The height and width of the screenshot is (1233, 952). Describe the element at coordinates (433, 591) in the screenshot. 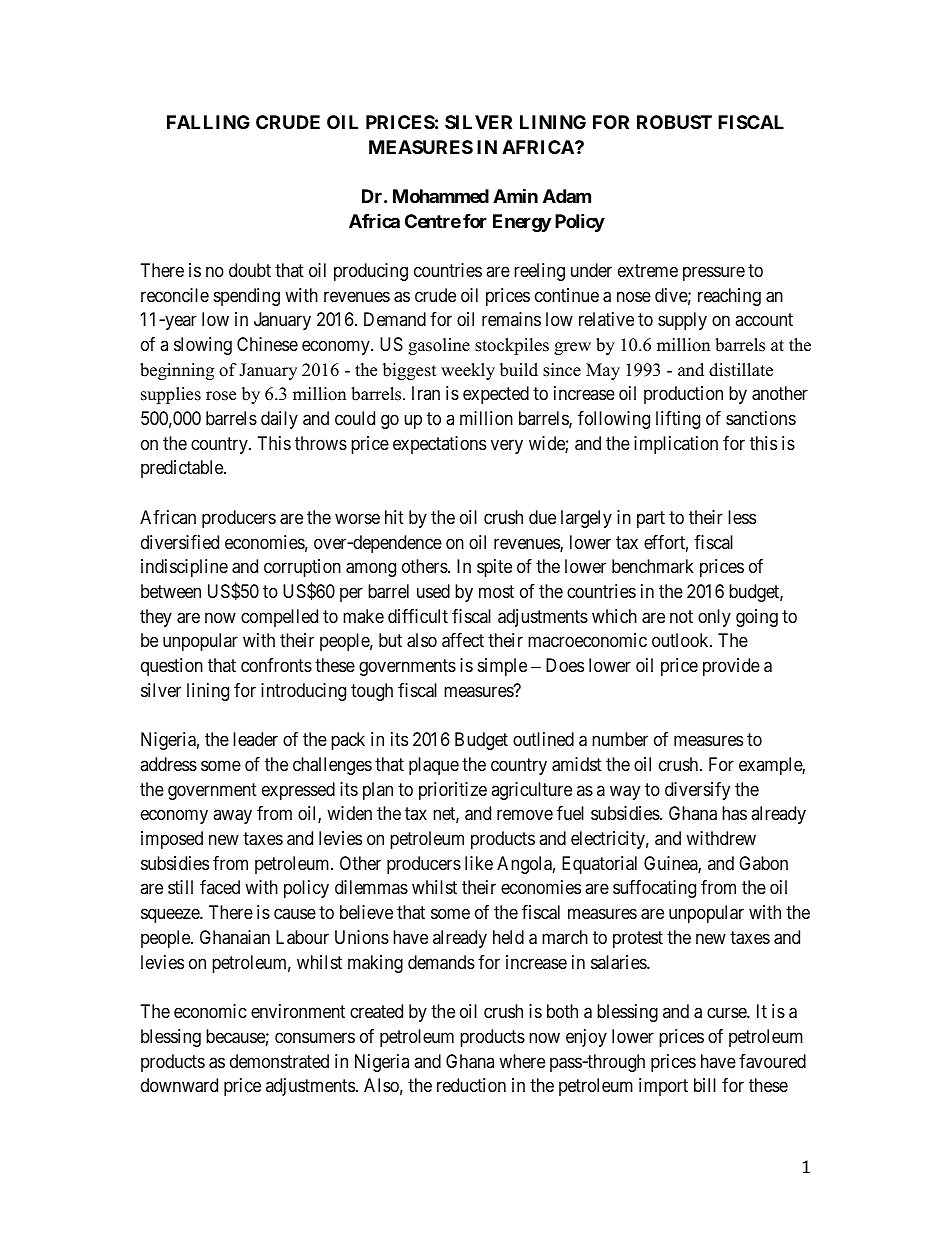

I see `used` at that location.
